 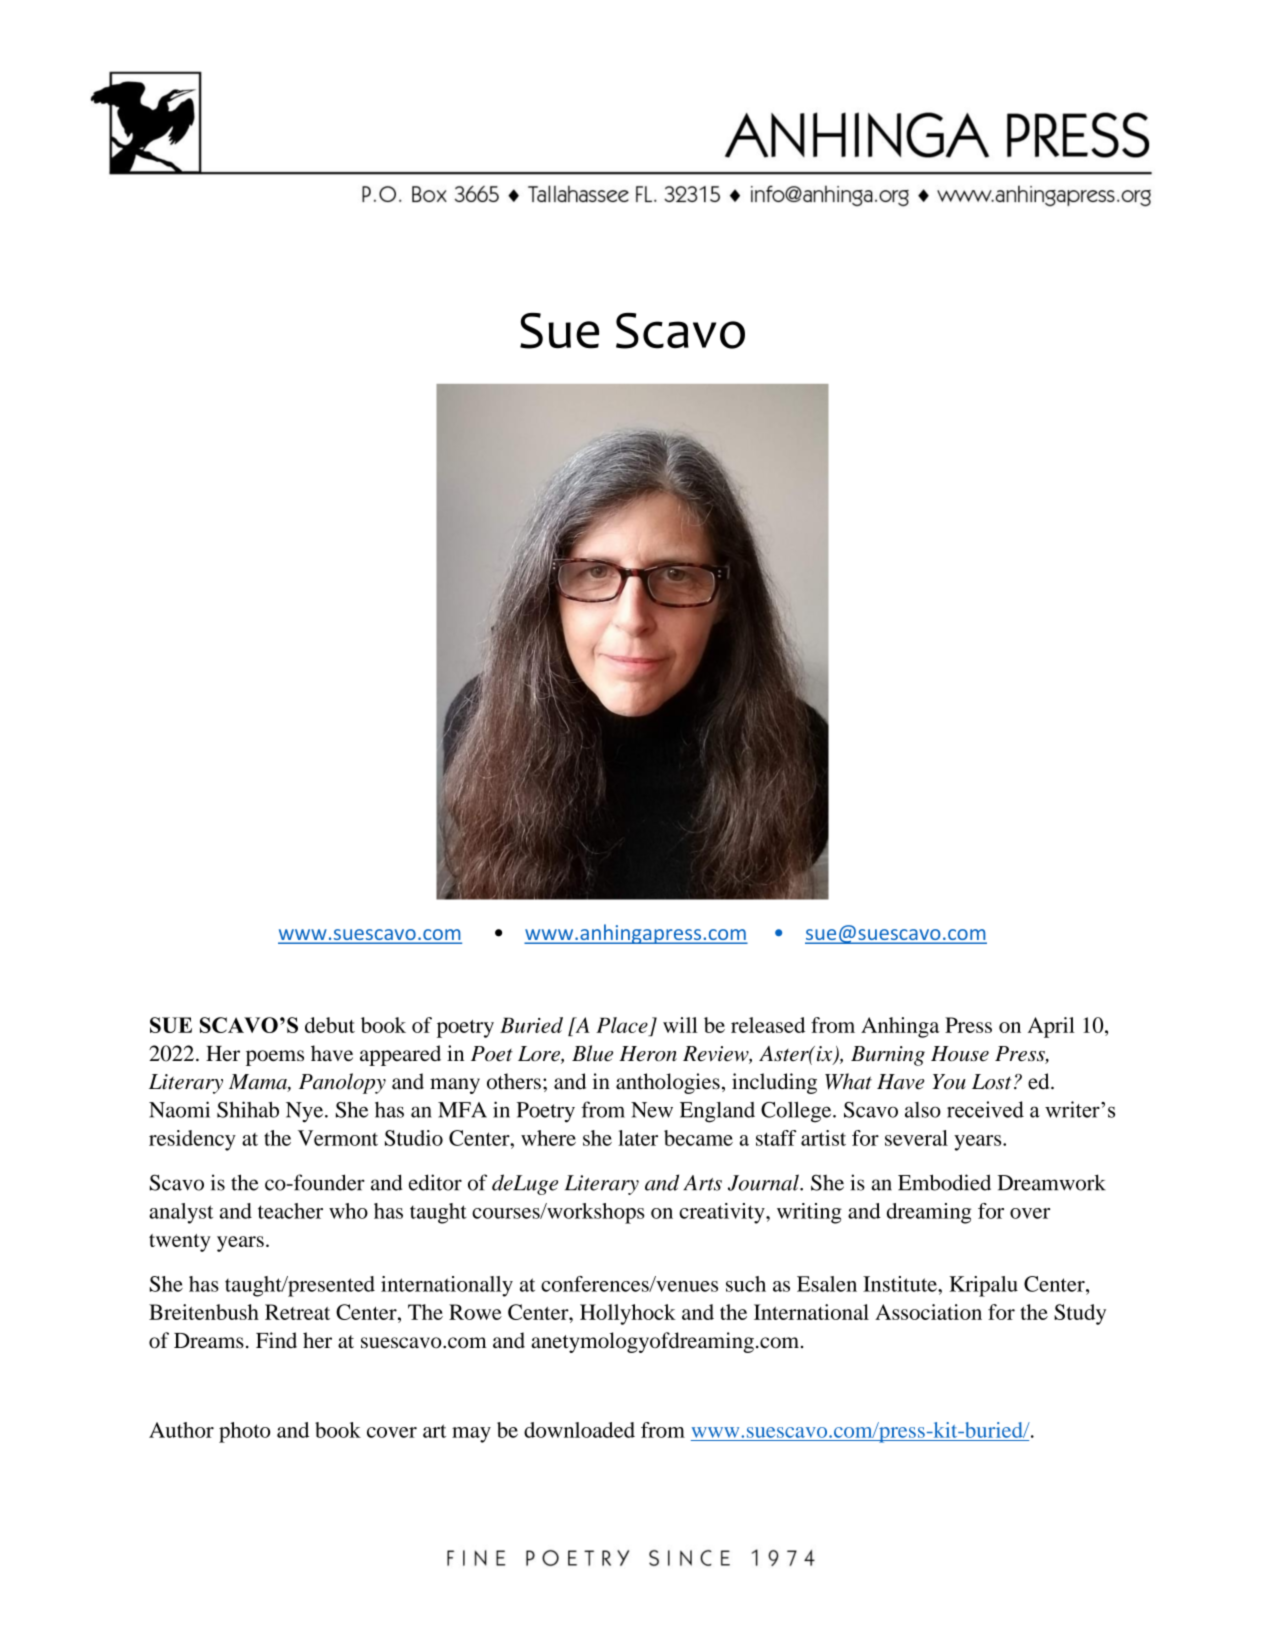 What do you see at coordinates (944, 1182) in the screenshot?
I see `Embodied` at bounding box center [944, 1182].
